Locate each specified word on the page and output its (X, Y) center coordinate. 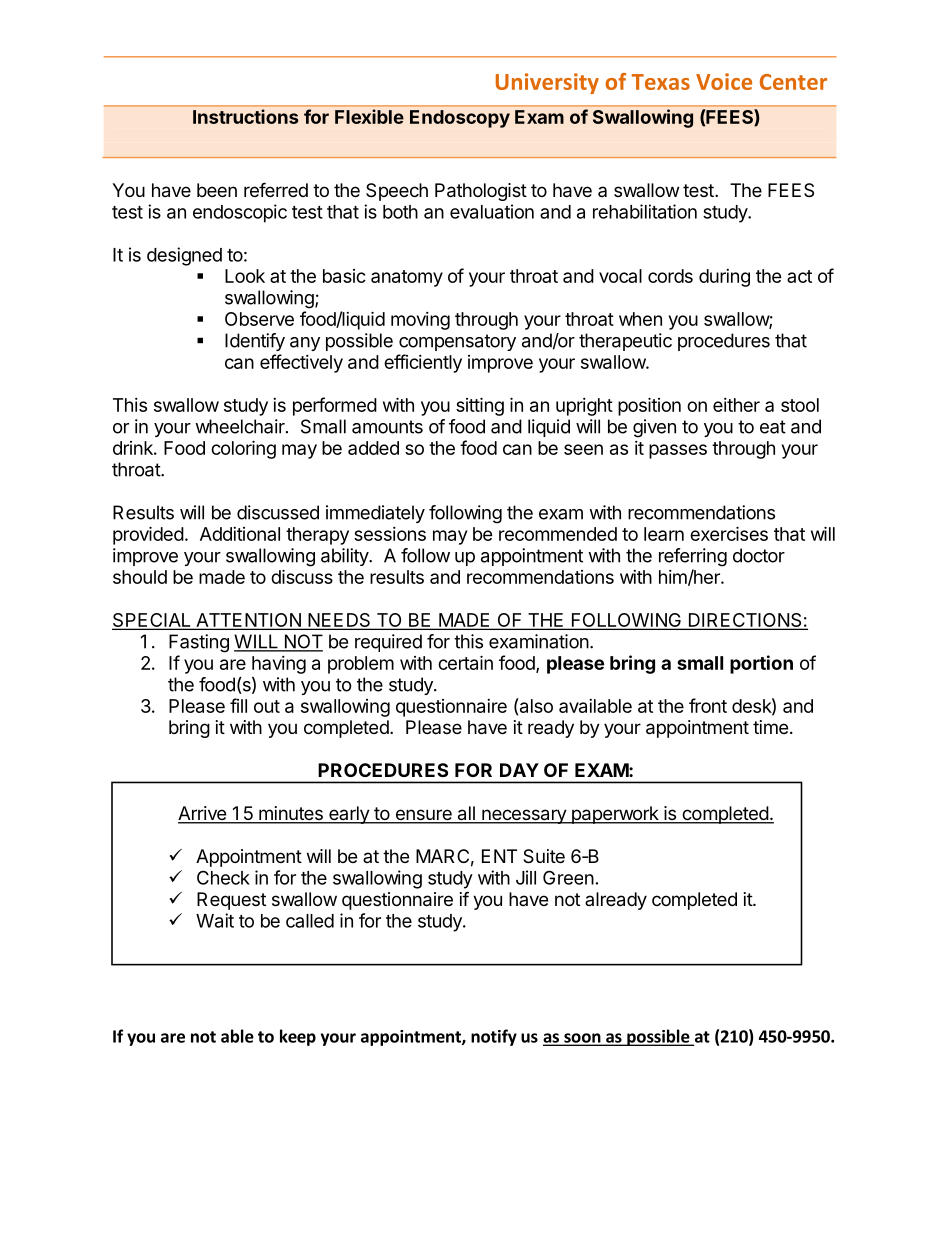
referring (693, 557)
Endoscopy (460, 119)
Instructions (246, 116)
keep (298, 1037)
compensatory (457, 342)
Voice (724, 81)
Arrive (203, 814)
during (724, 278)
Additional (240, 534)
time (770, 727)
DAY (519, 770)
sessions (390, 534)
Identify (255, 342)
